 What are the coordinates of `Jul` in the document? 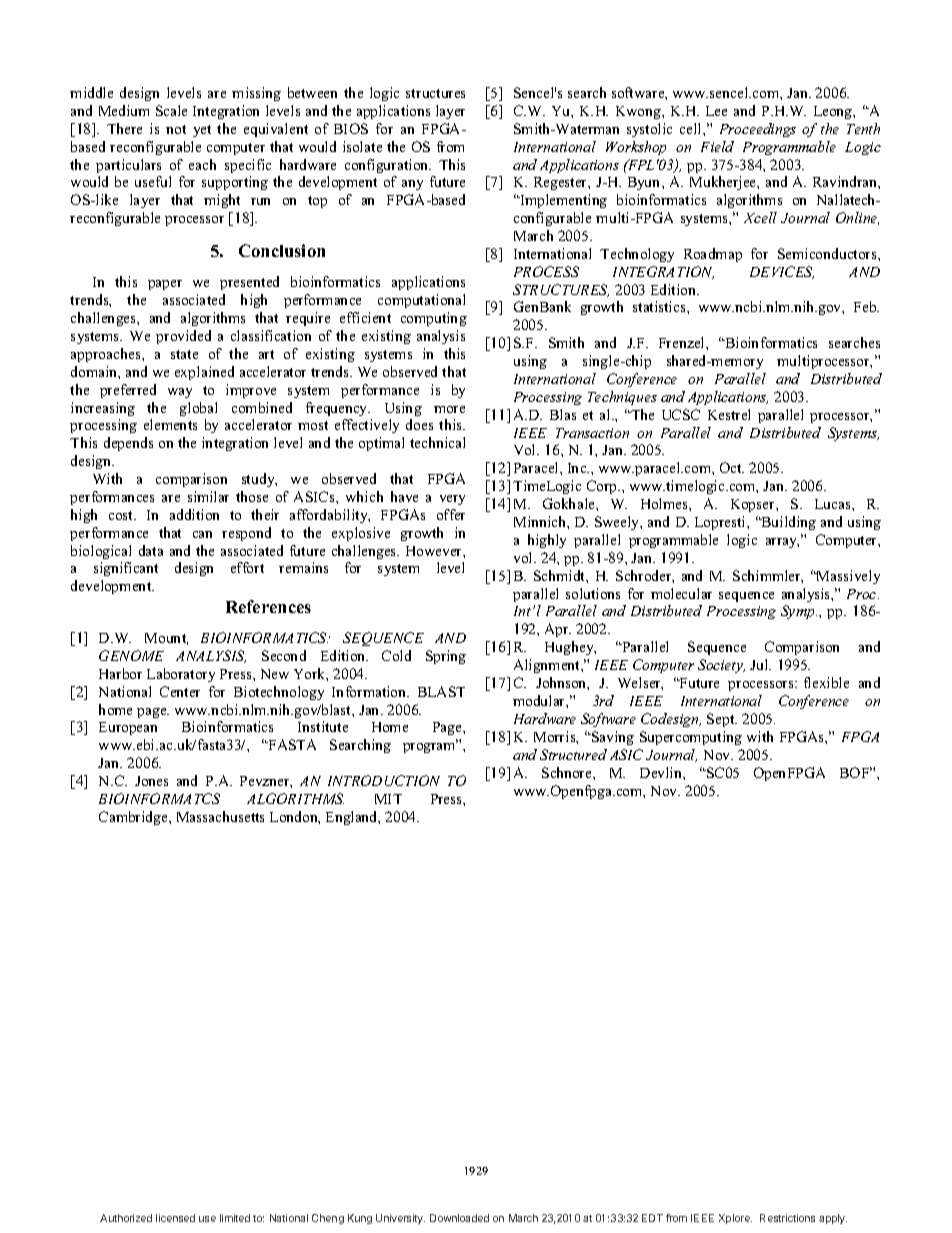 It's located at (760, 664).
